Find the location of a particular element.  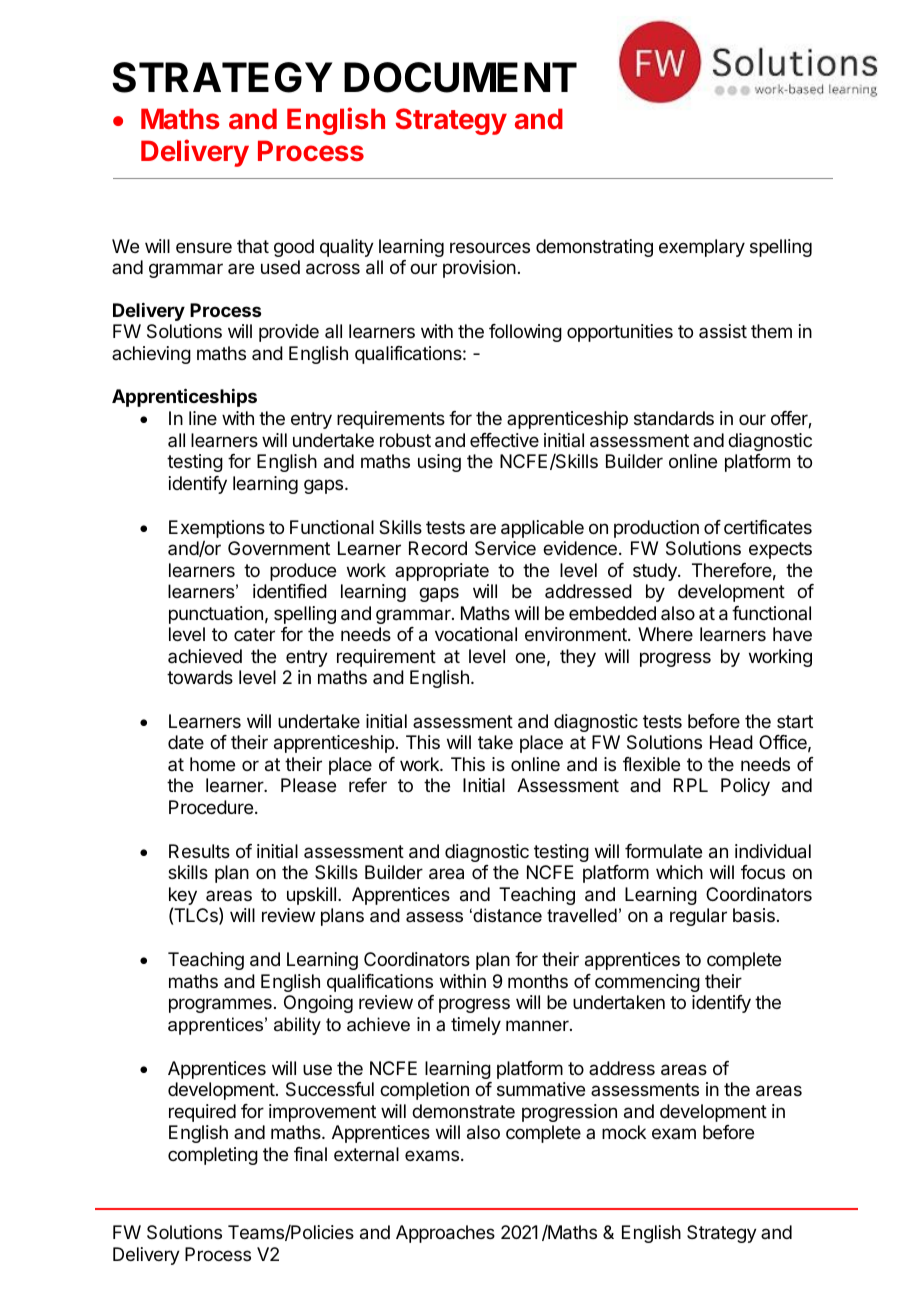

home is located at coordinates (212, 764).
